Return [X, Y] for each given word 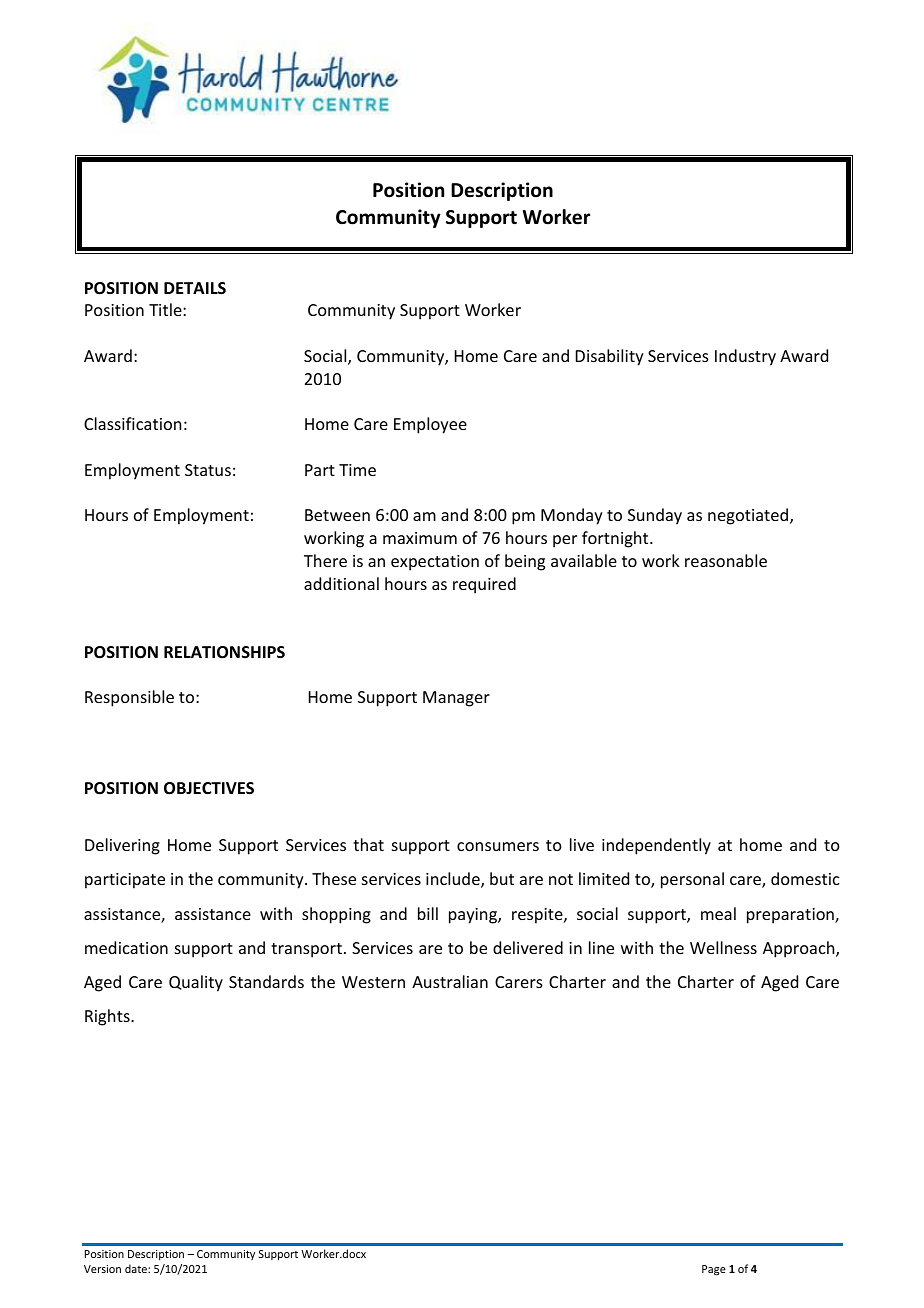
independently [656, 846]
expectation [435, 563]
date [137, 1268]
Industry [745, 357]
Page [714, 1270]
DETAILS [195, 288]
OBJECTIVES [209, 788]
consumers [498, 846]
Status [208, 470]
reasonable [726, 560]
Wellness [723, 947]
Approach [800, 949]
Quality [196, 983]
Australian [450, 981]
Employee [430, 425]
